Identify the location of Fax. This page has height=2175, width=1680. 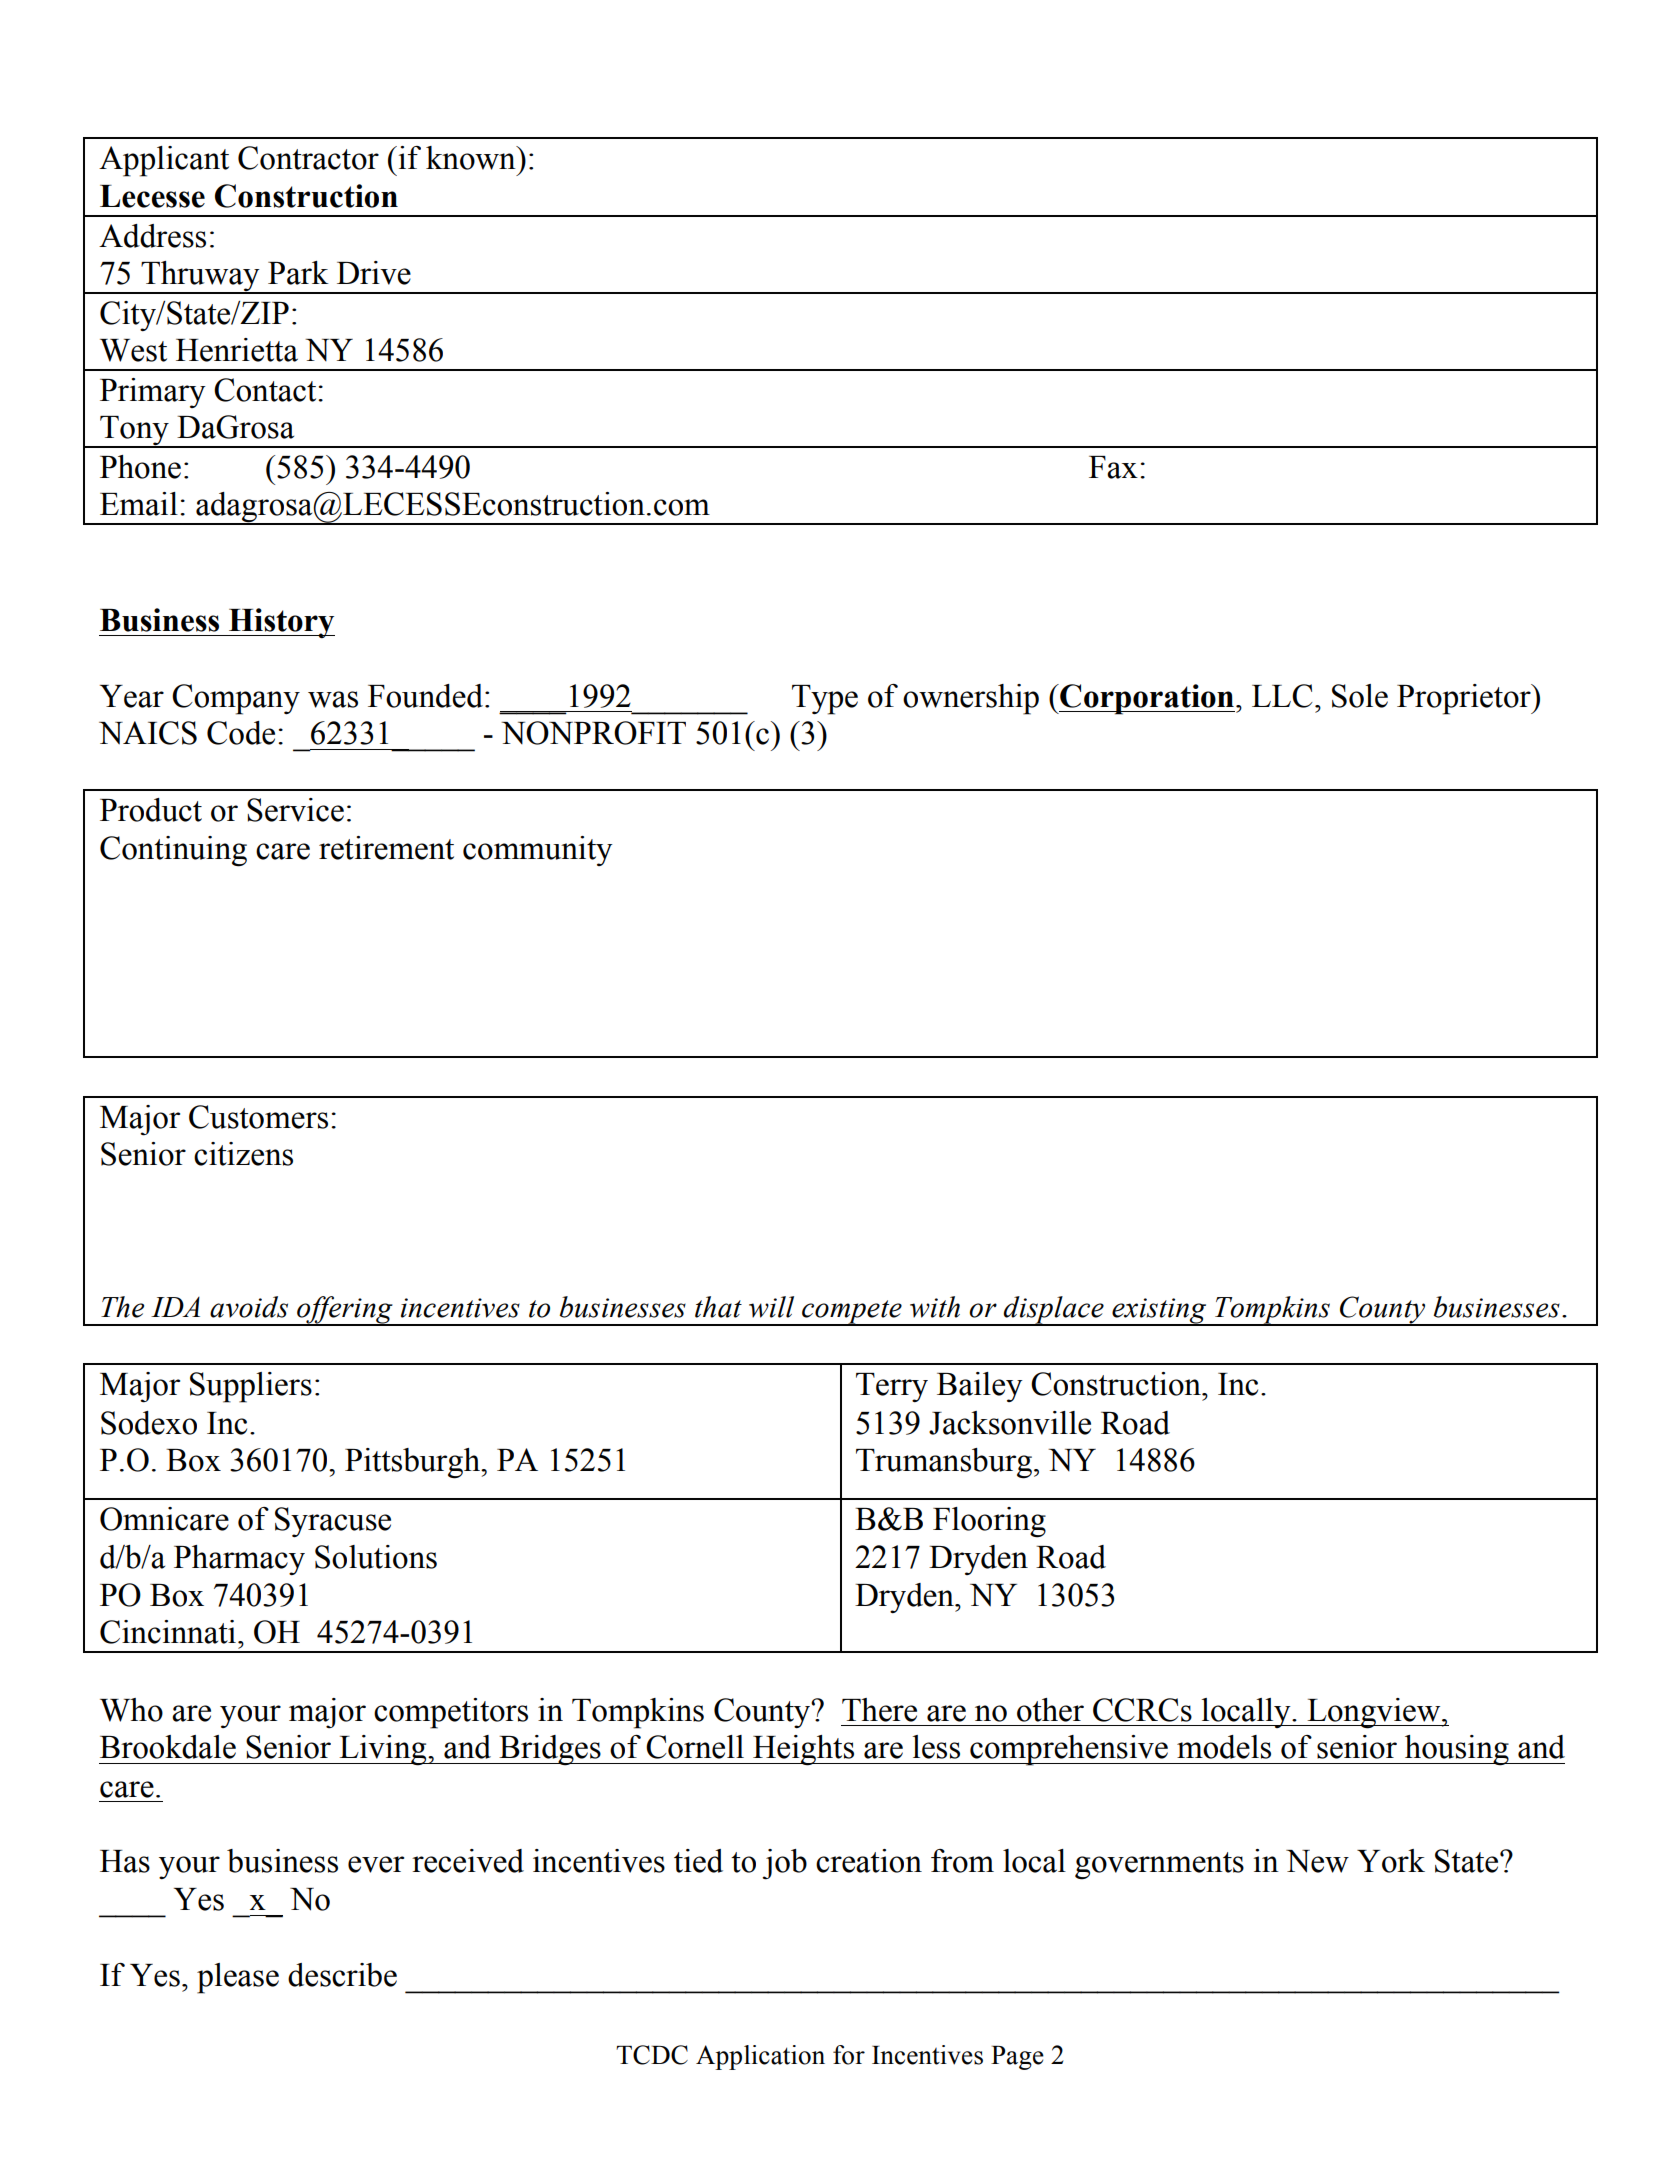
(1113, 467).
